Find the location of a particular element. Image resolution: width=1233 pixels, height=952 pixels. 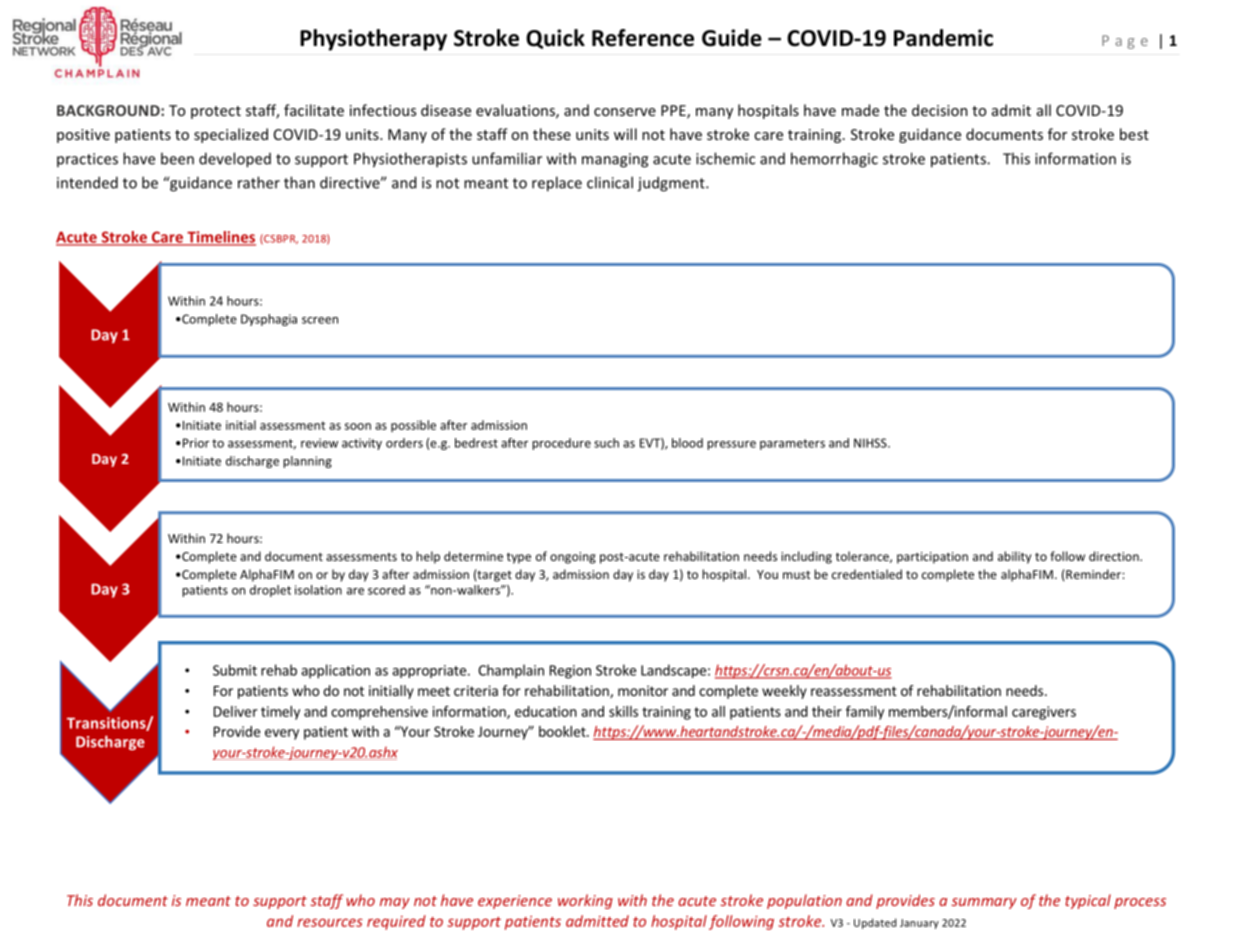

parameters is located at coordinates (792, 444).
